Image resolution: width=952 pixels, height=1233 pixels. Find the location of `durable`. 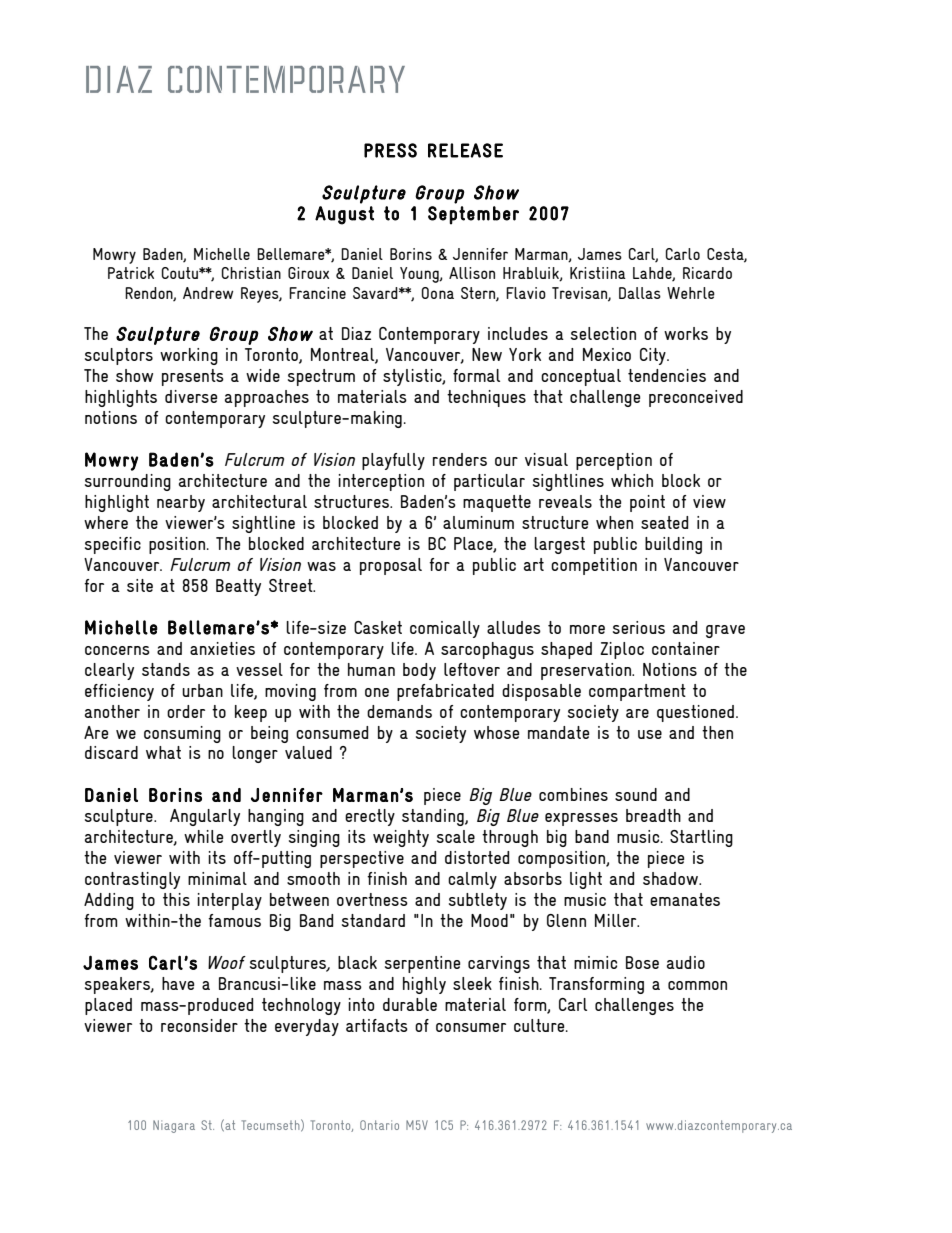

durable is located at coordinates (410, 1004).
